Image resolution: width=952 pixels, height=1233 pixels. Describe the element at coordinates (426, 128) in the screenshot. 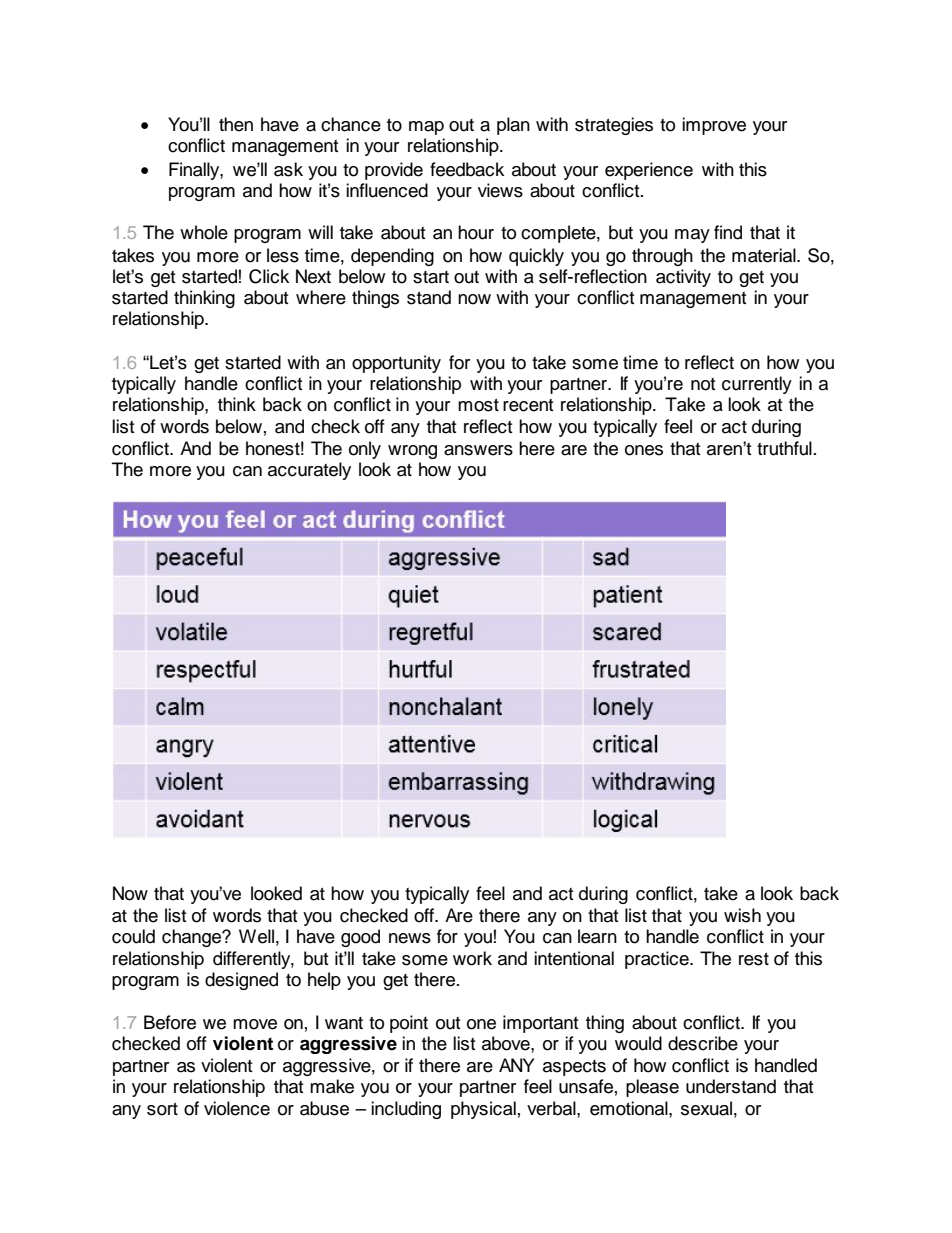

I see `map` at that location.
